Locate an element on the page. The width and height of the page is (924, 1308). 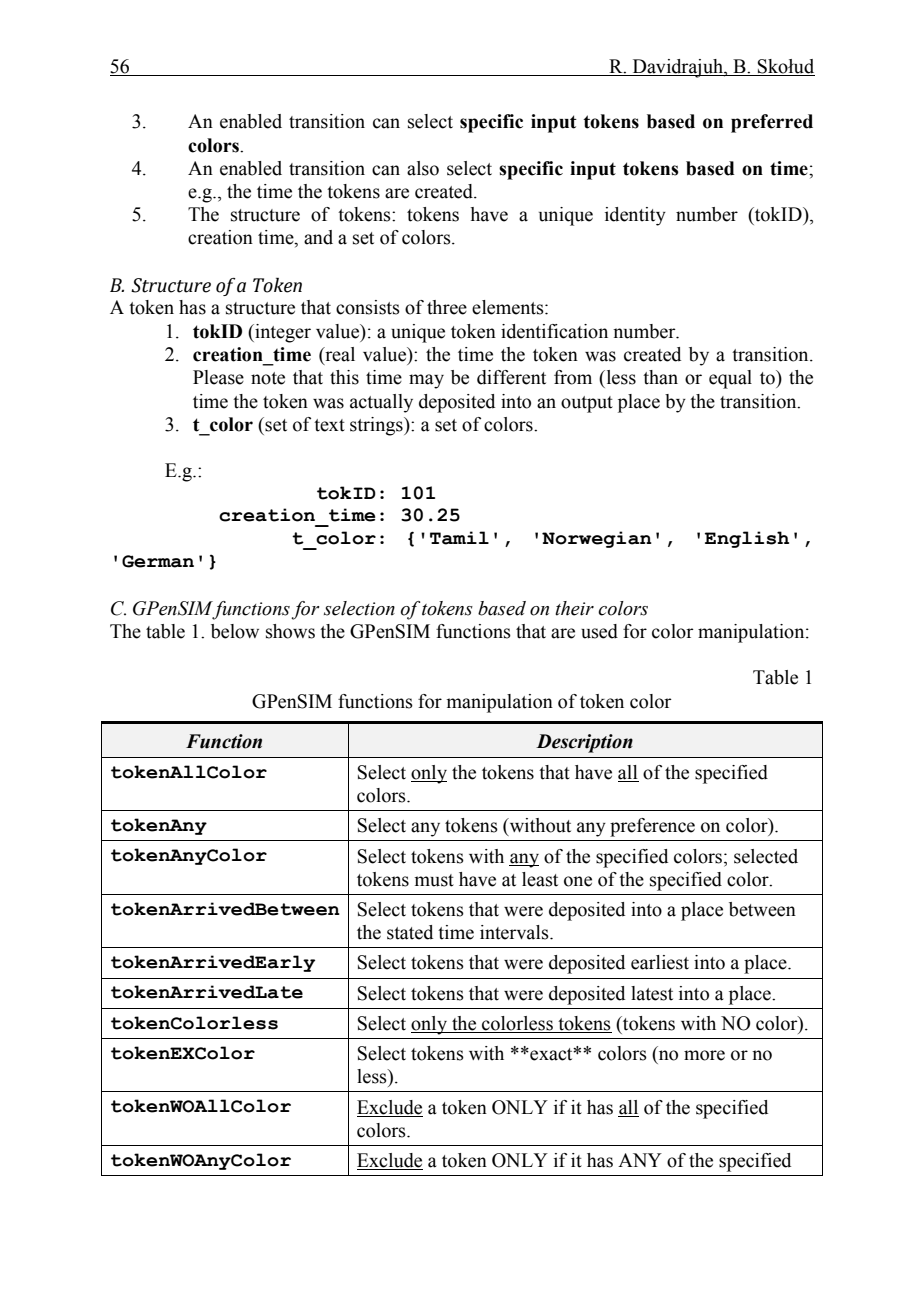
also is located at coordinates (423, 168).
